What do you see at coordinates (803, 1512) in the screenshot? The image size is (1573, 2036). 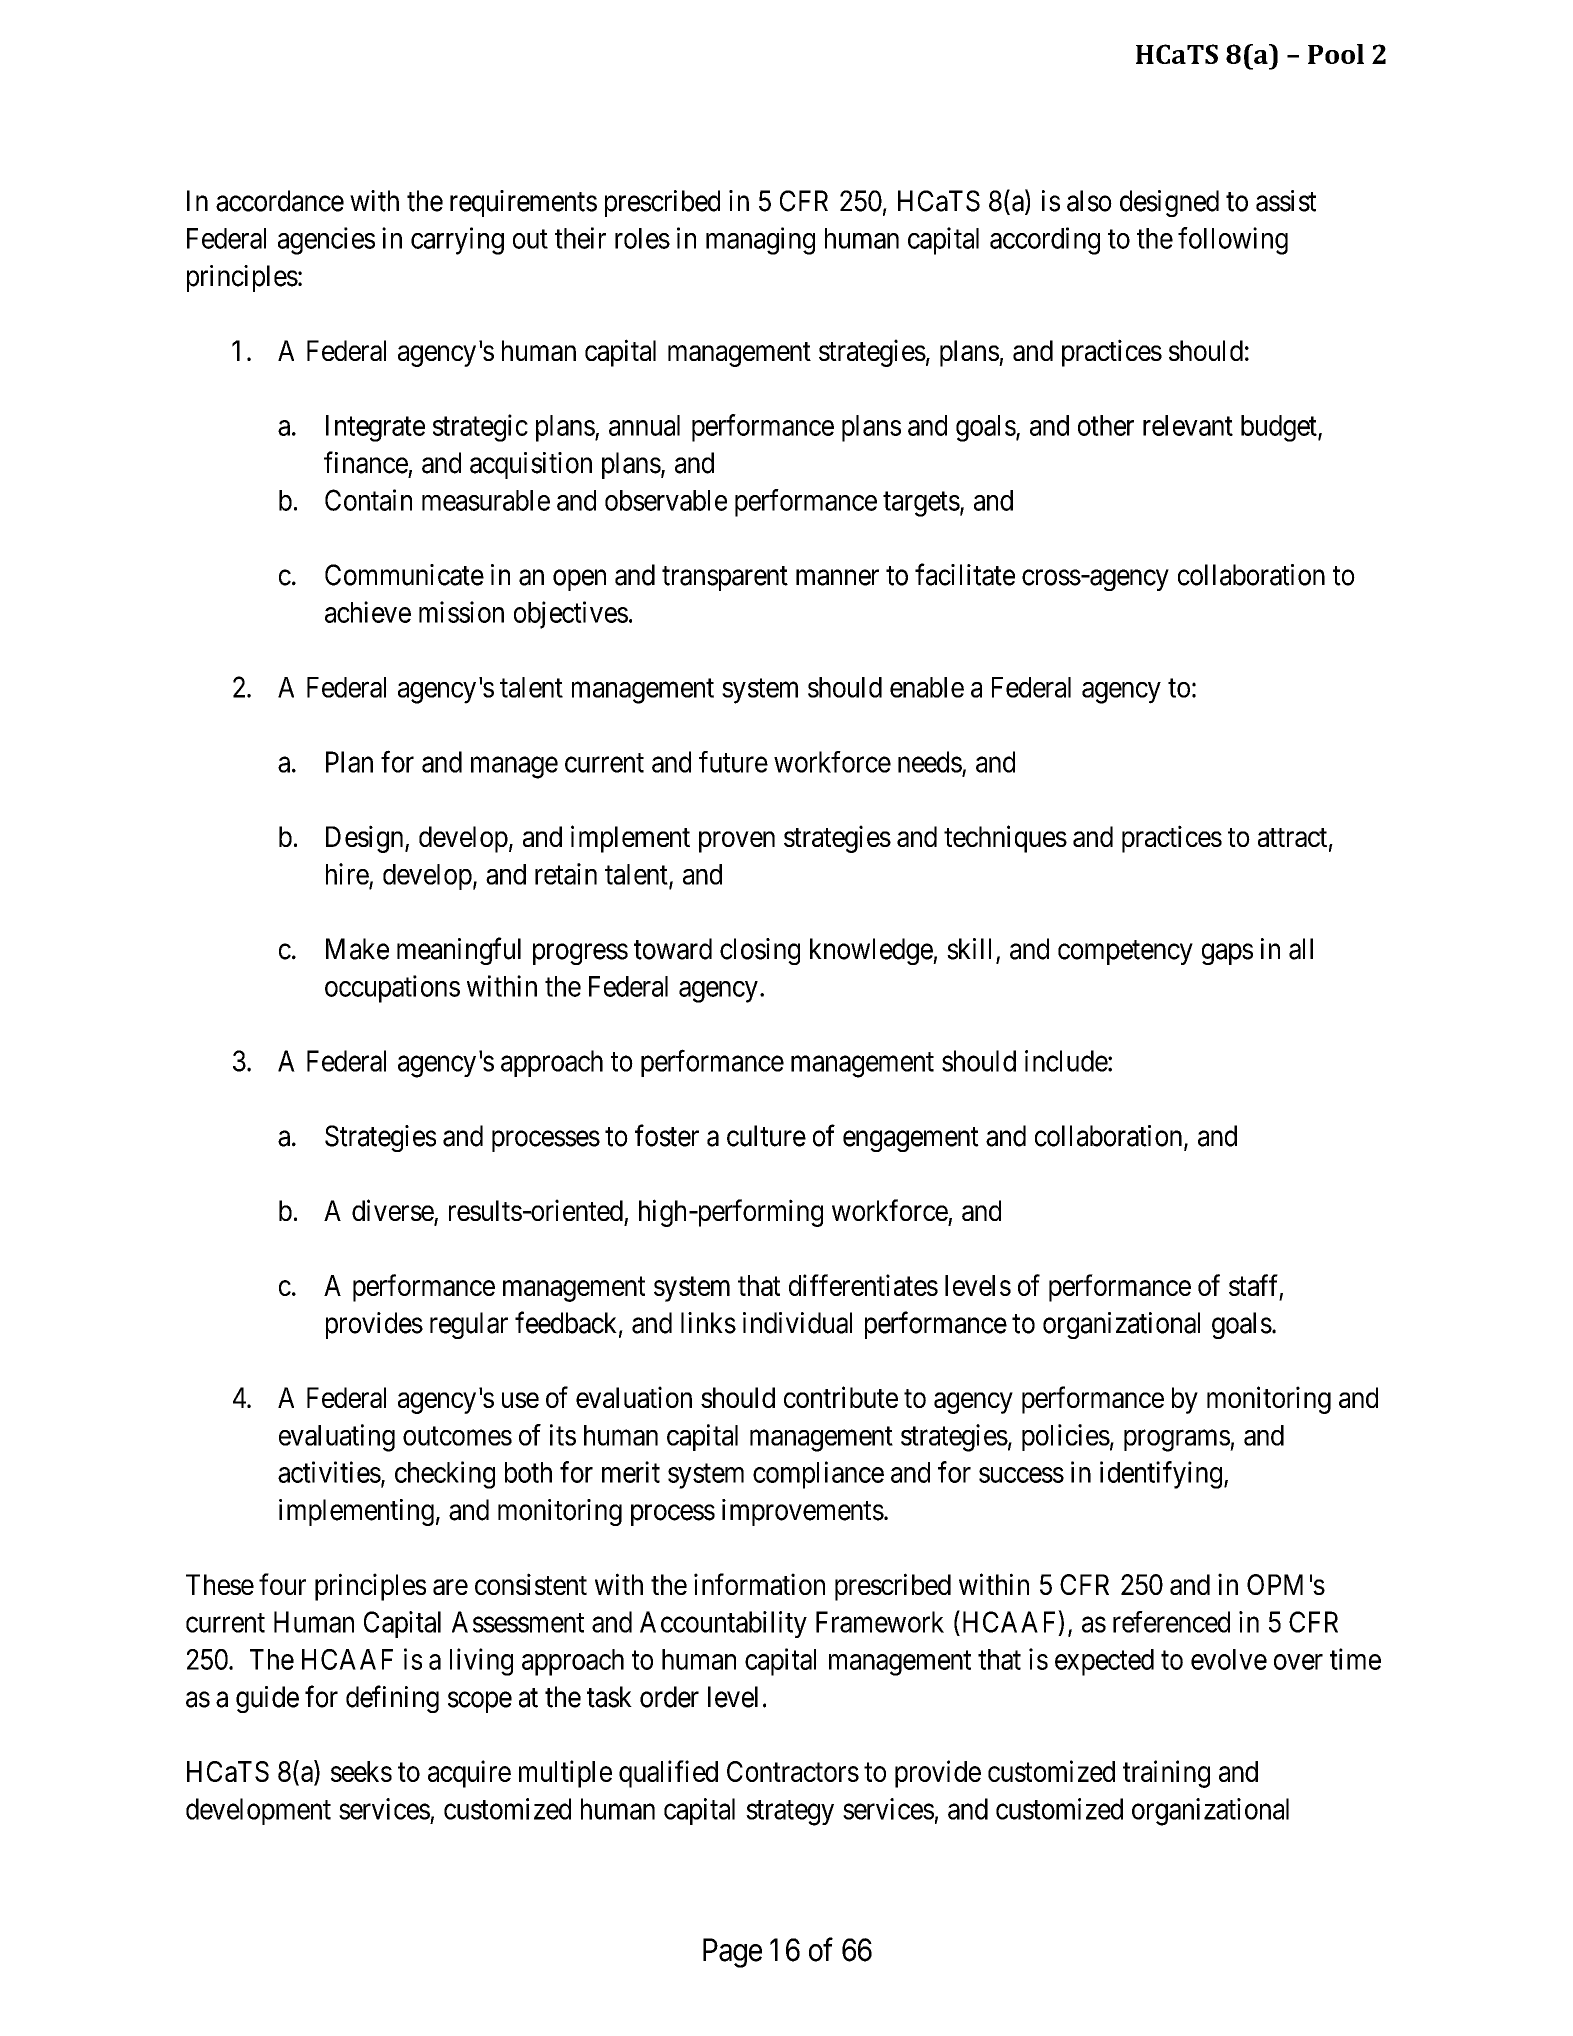 I see `improvements` at bounding box center [803, 1512].
